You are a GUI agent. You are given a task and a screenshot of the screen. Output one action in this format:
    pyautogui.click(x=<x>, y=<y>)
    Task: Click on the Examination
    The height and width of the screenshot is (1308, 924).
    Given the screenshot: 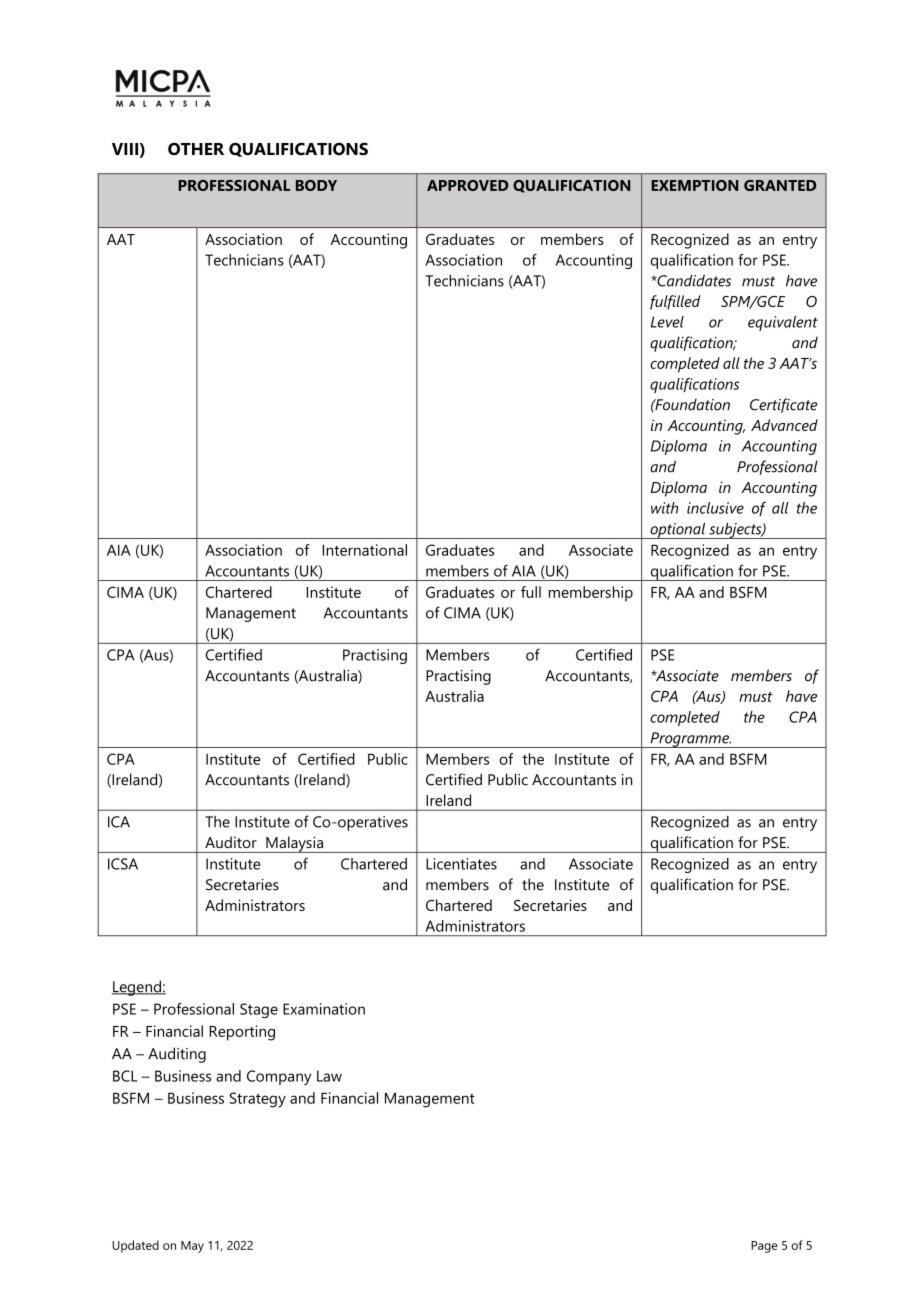 What is the action you would take?
    pyautogui.click(x=324, y=1009)
